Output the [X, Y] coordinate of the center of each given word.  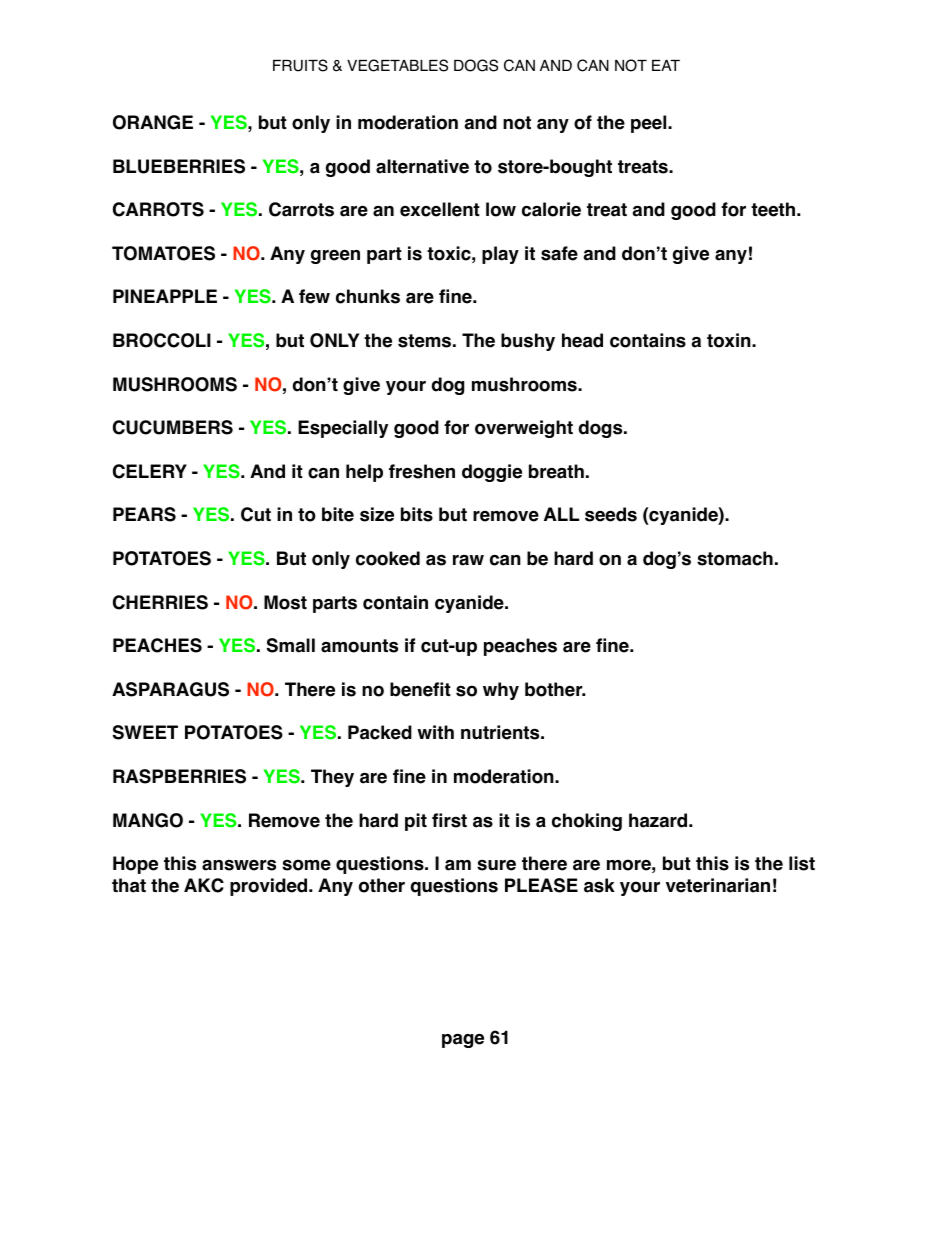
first [449, 820]
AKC [204, 885]
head [582, 340]
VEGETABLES [397, 65]
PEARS [144, 514]
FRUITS [300, 65]
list [802, 863]
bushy [528, 342]
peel [650, 124]
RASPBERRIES [179, 776]
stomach [735, 558]
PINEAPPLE [165, 296]
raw [468, 560]
